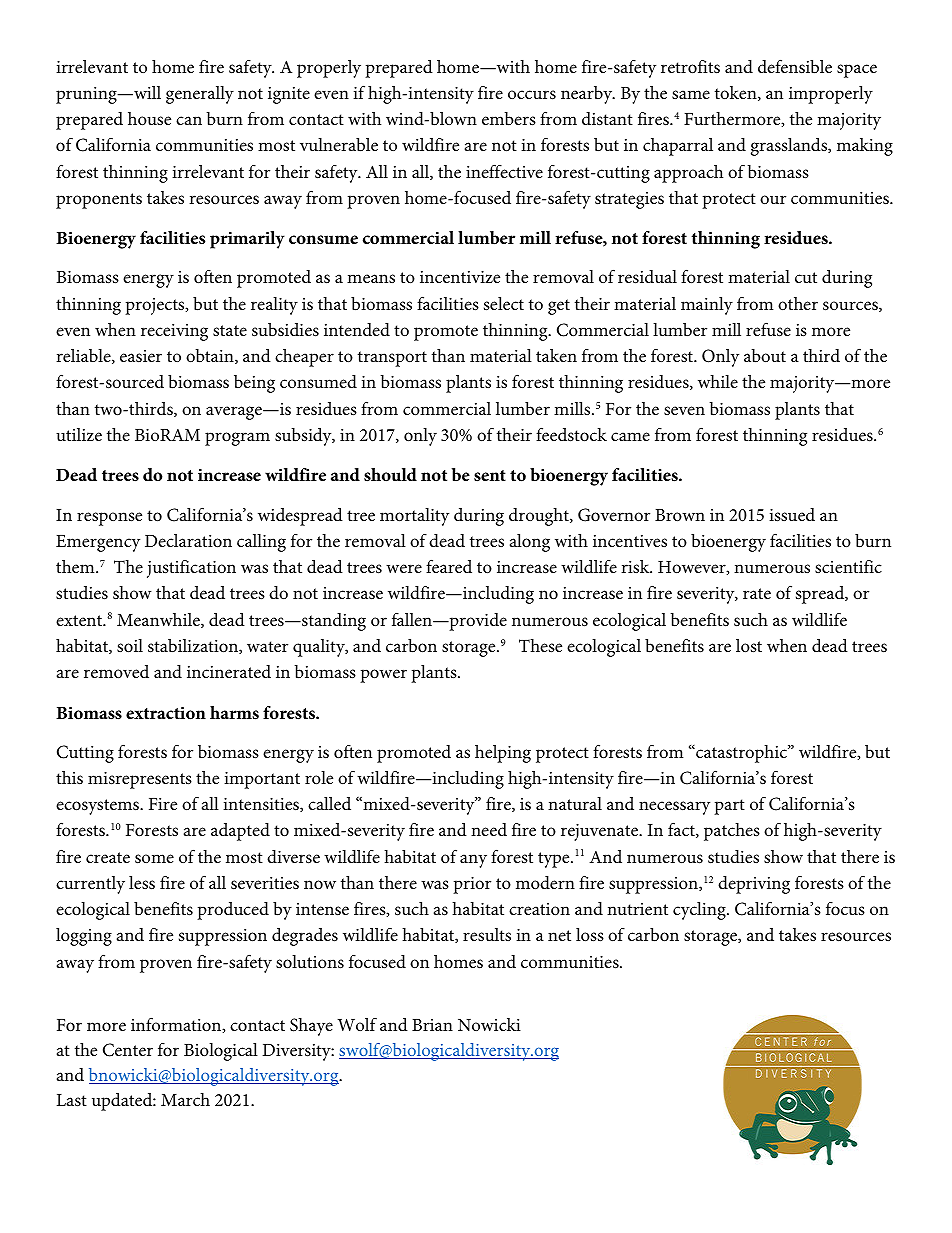 This screenshot has width=952, height=1233. Describe the element at coordinates (449, 566) in the screenshot. I see `feared` at that location.
